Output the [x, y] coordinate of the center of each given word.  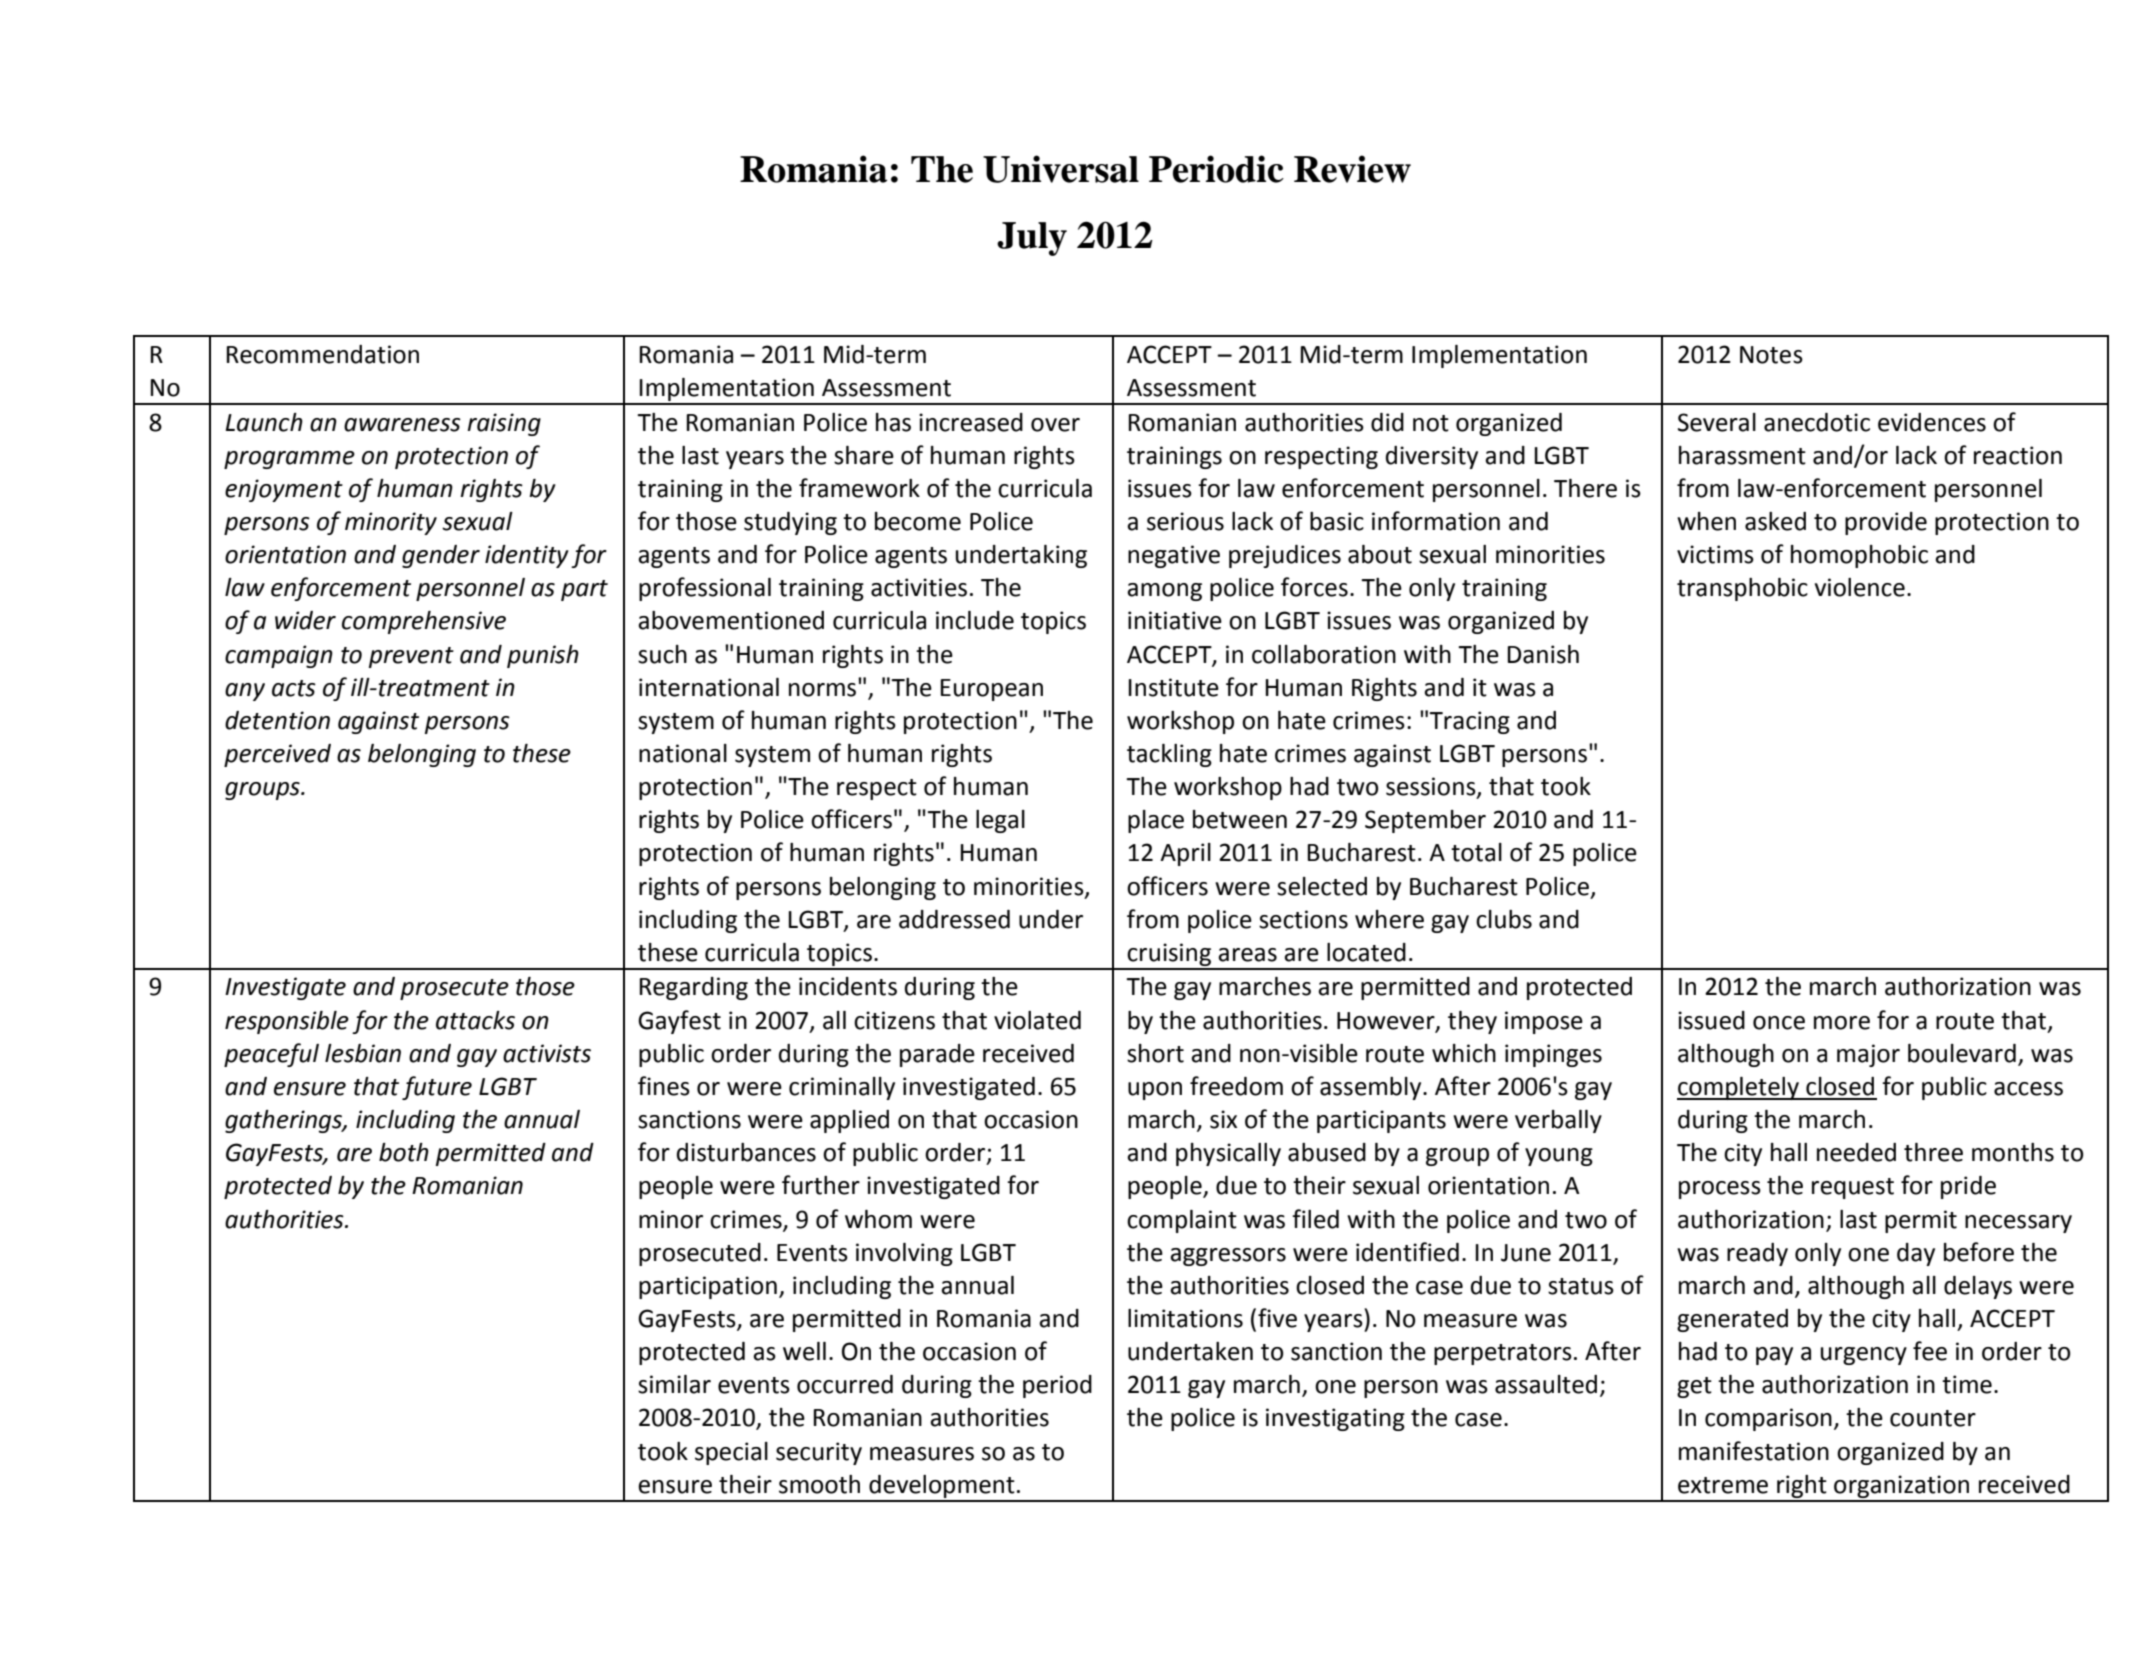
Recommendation [322, 354]
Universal [1061, 169]
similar [674, 1384]
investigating [1335, 1419]
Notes [1771, 355]
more [1842, 1023]
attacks [475, 1020]
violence [1860, 587]
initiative [1175, 620]
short [1155, 1053]
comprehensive [424, 622]
